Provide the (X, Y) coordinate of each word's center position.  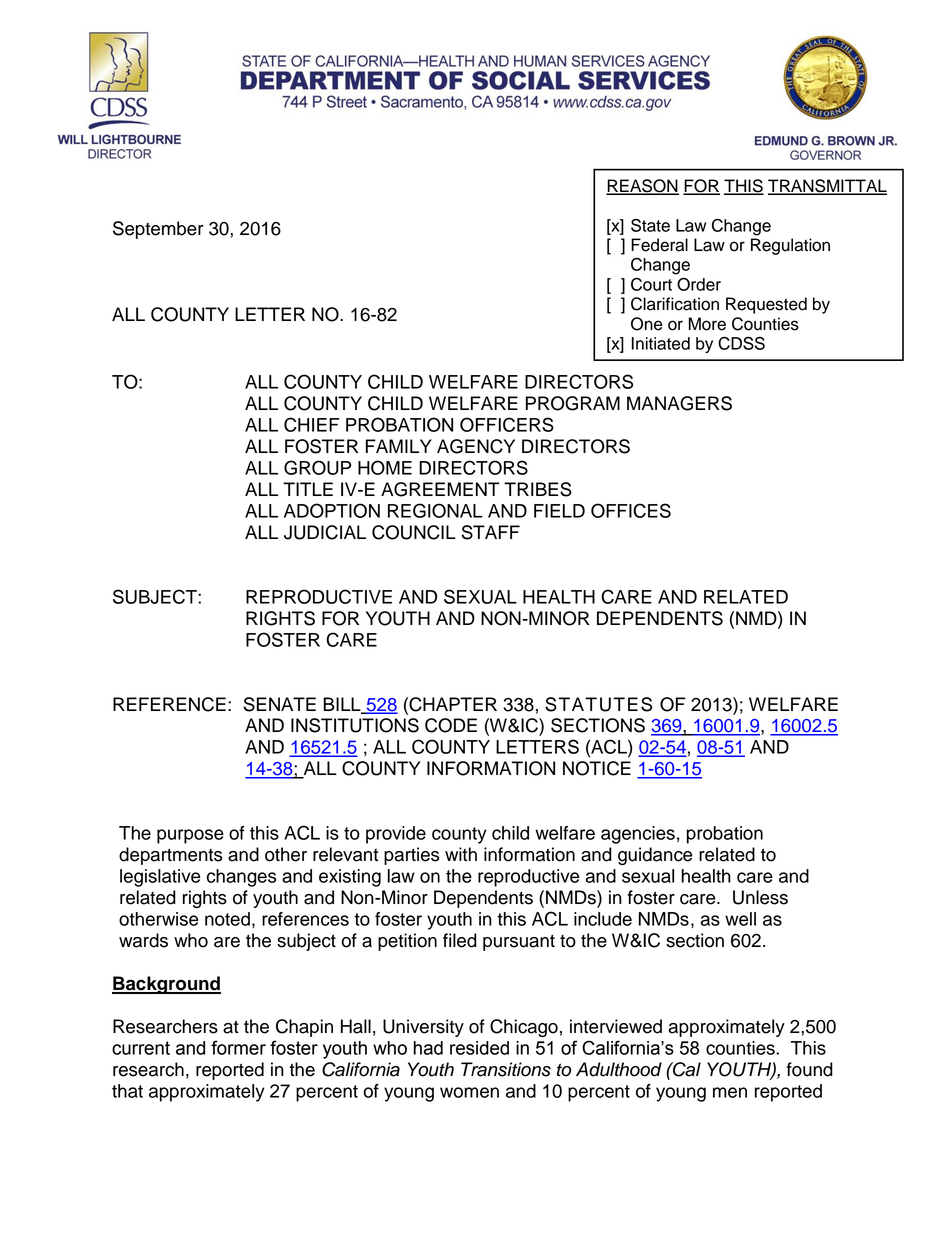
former (238, 1047)
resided (479, 1048)
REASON (642, 187)
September (158, 230)
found (809, 1069)
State (650, 225)
